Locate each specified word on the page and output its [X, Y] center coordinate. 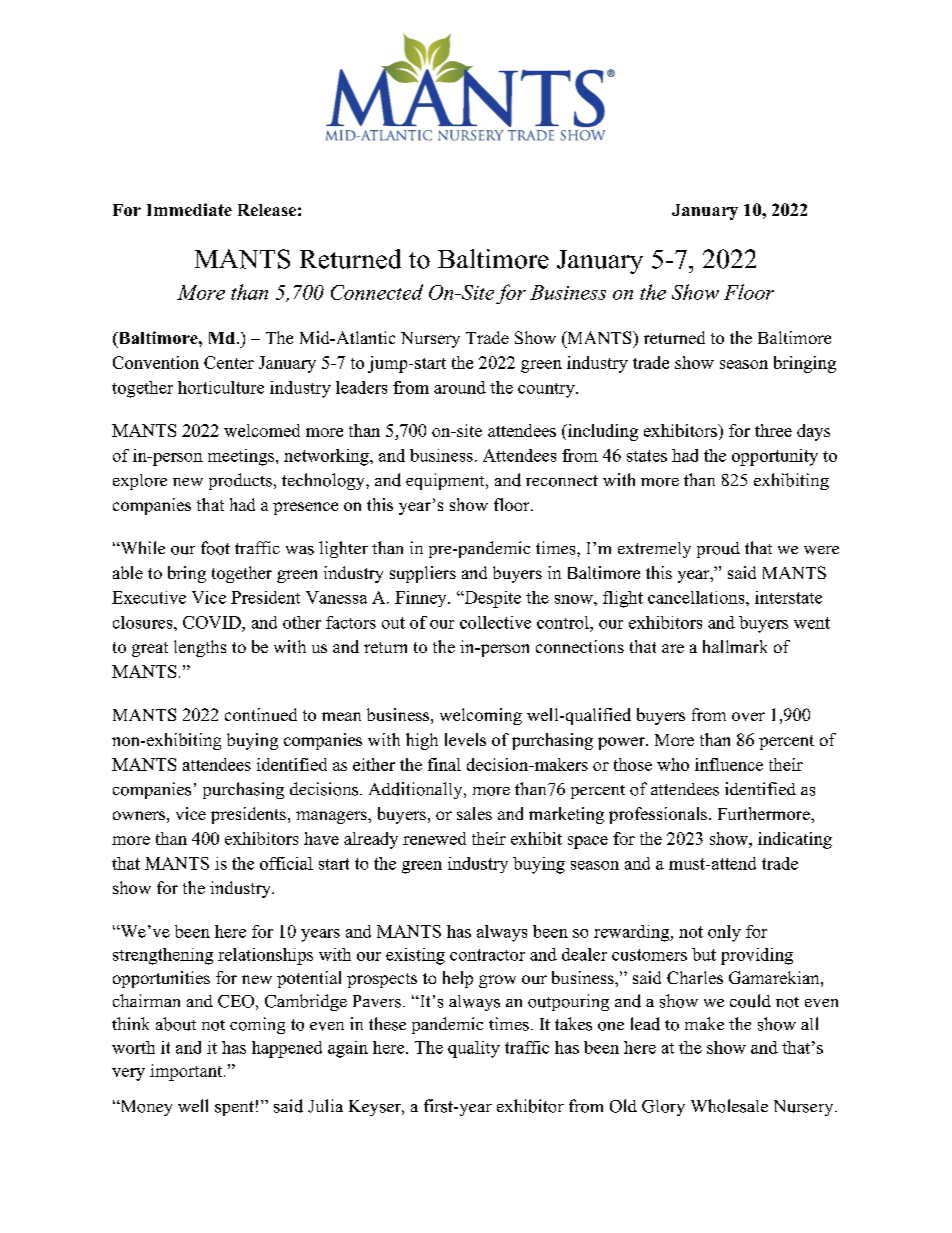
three [773, 430]
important [187, 1072]
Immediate [189, 209]
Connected [377, 292]
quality [474, 1049]
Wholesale [729, 1106]
